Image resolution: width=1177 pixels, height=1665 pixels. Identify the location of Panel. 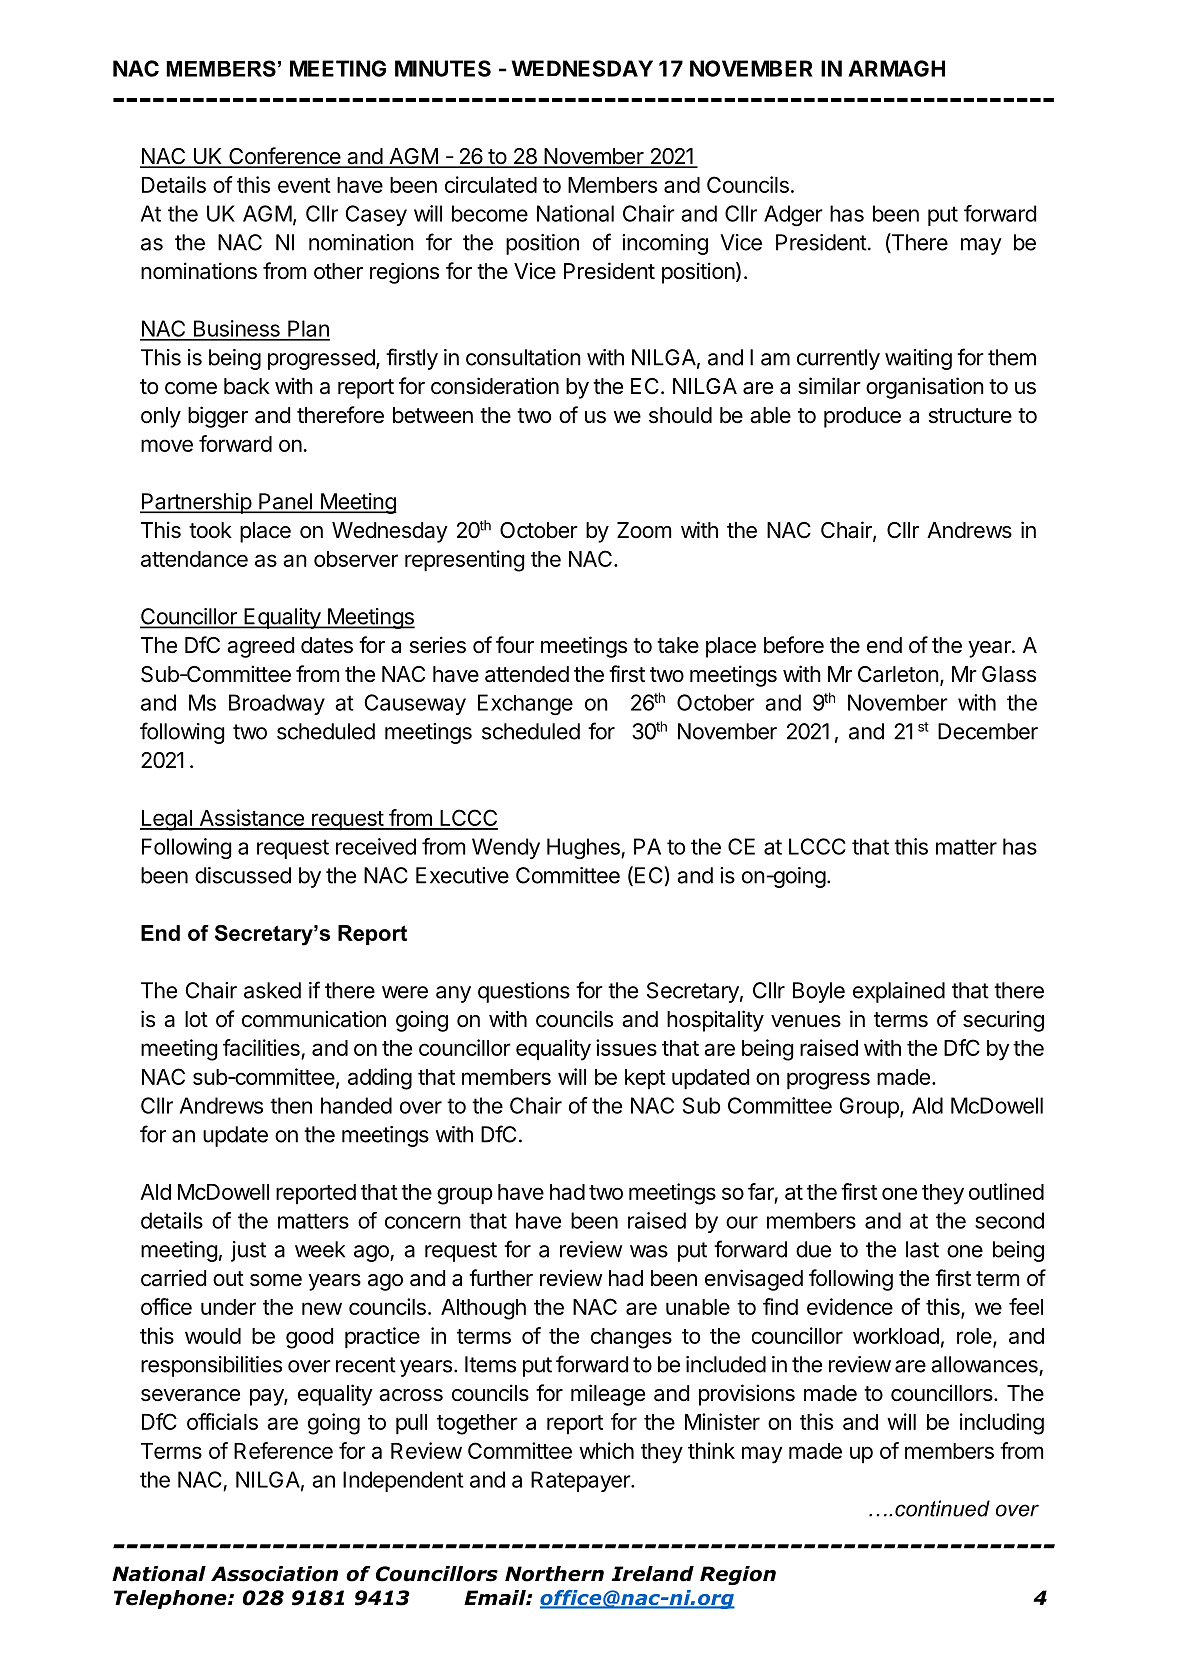
(285, 502).
